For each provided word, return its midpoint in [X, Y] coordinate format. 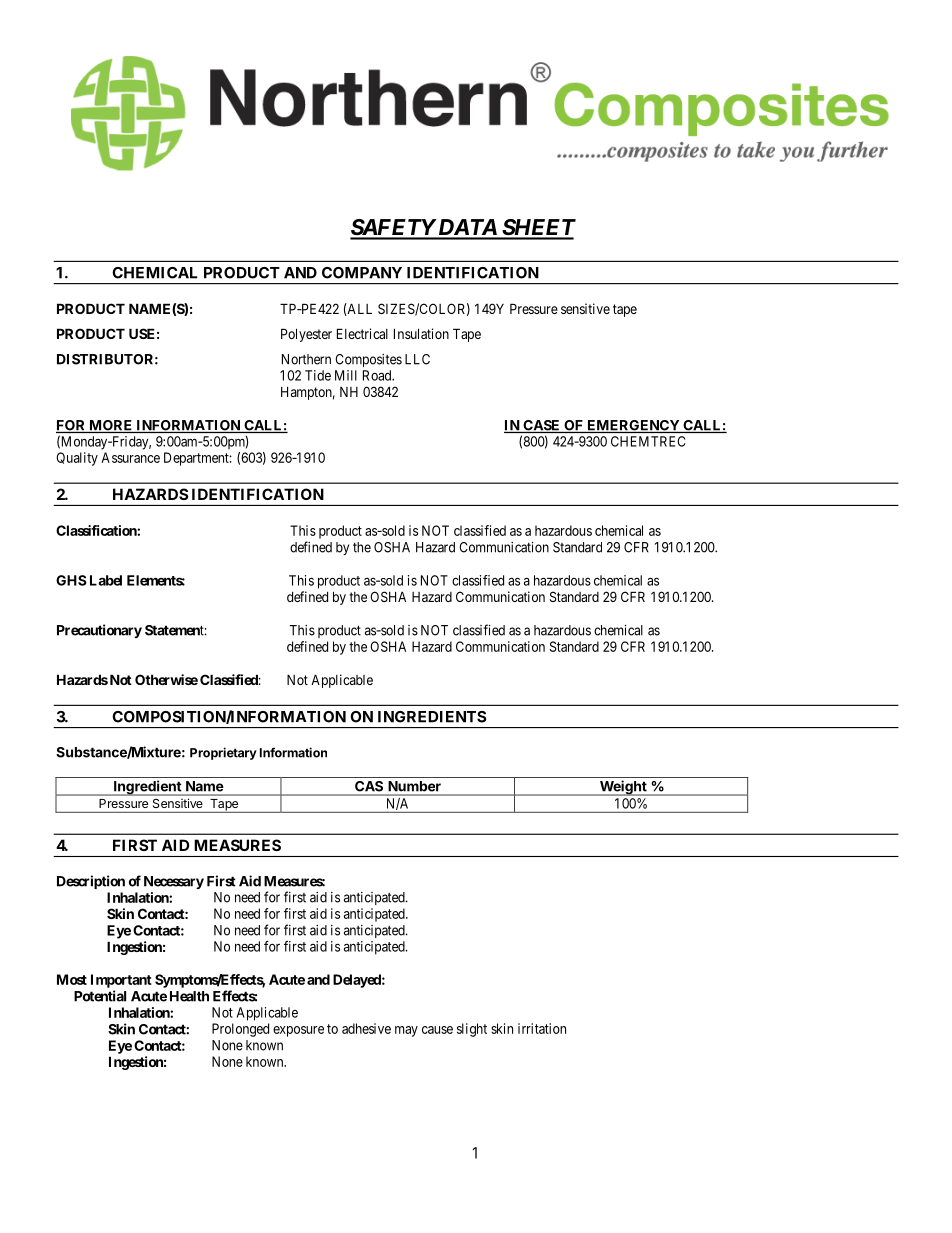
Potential [100, 996]
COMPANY [362, 273]
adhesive [366, 1028]
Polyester [306, 335]
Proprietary [223, 753]
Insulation [421, 333]
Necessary [174, 882]
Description [91, 882]
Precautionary [99, 631]
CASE [542, 426]
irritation [542, 1028]
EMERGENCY [633, 426]
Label [106, 580]
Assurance [130, 457]
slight [472, 1030]
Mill [346, 375]
